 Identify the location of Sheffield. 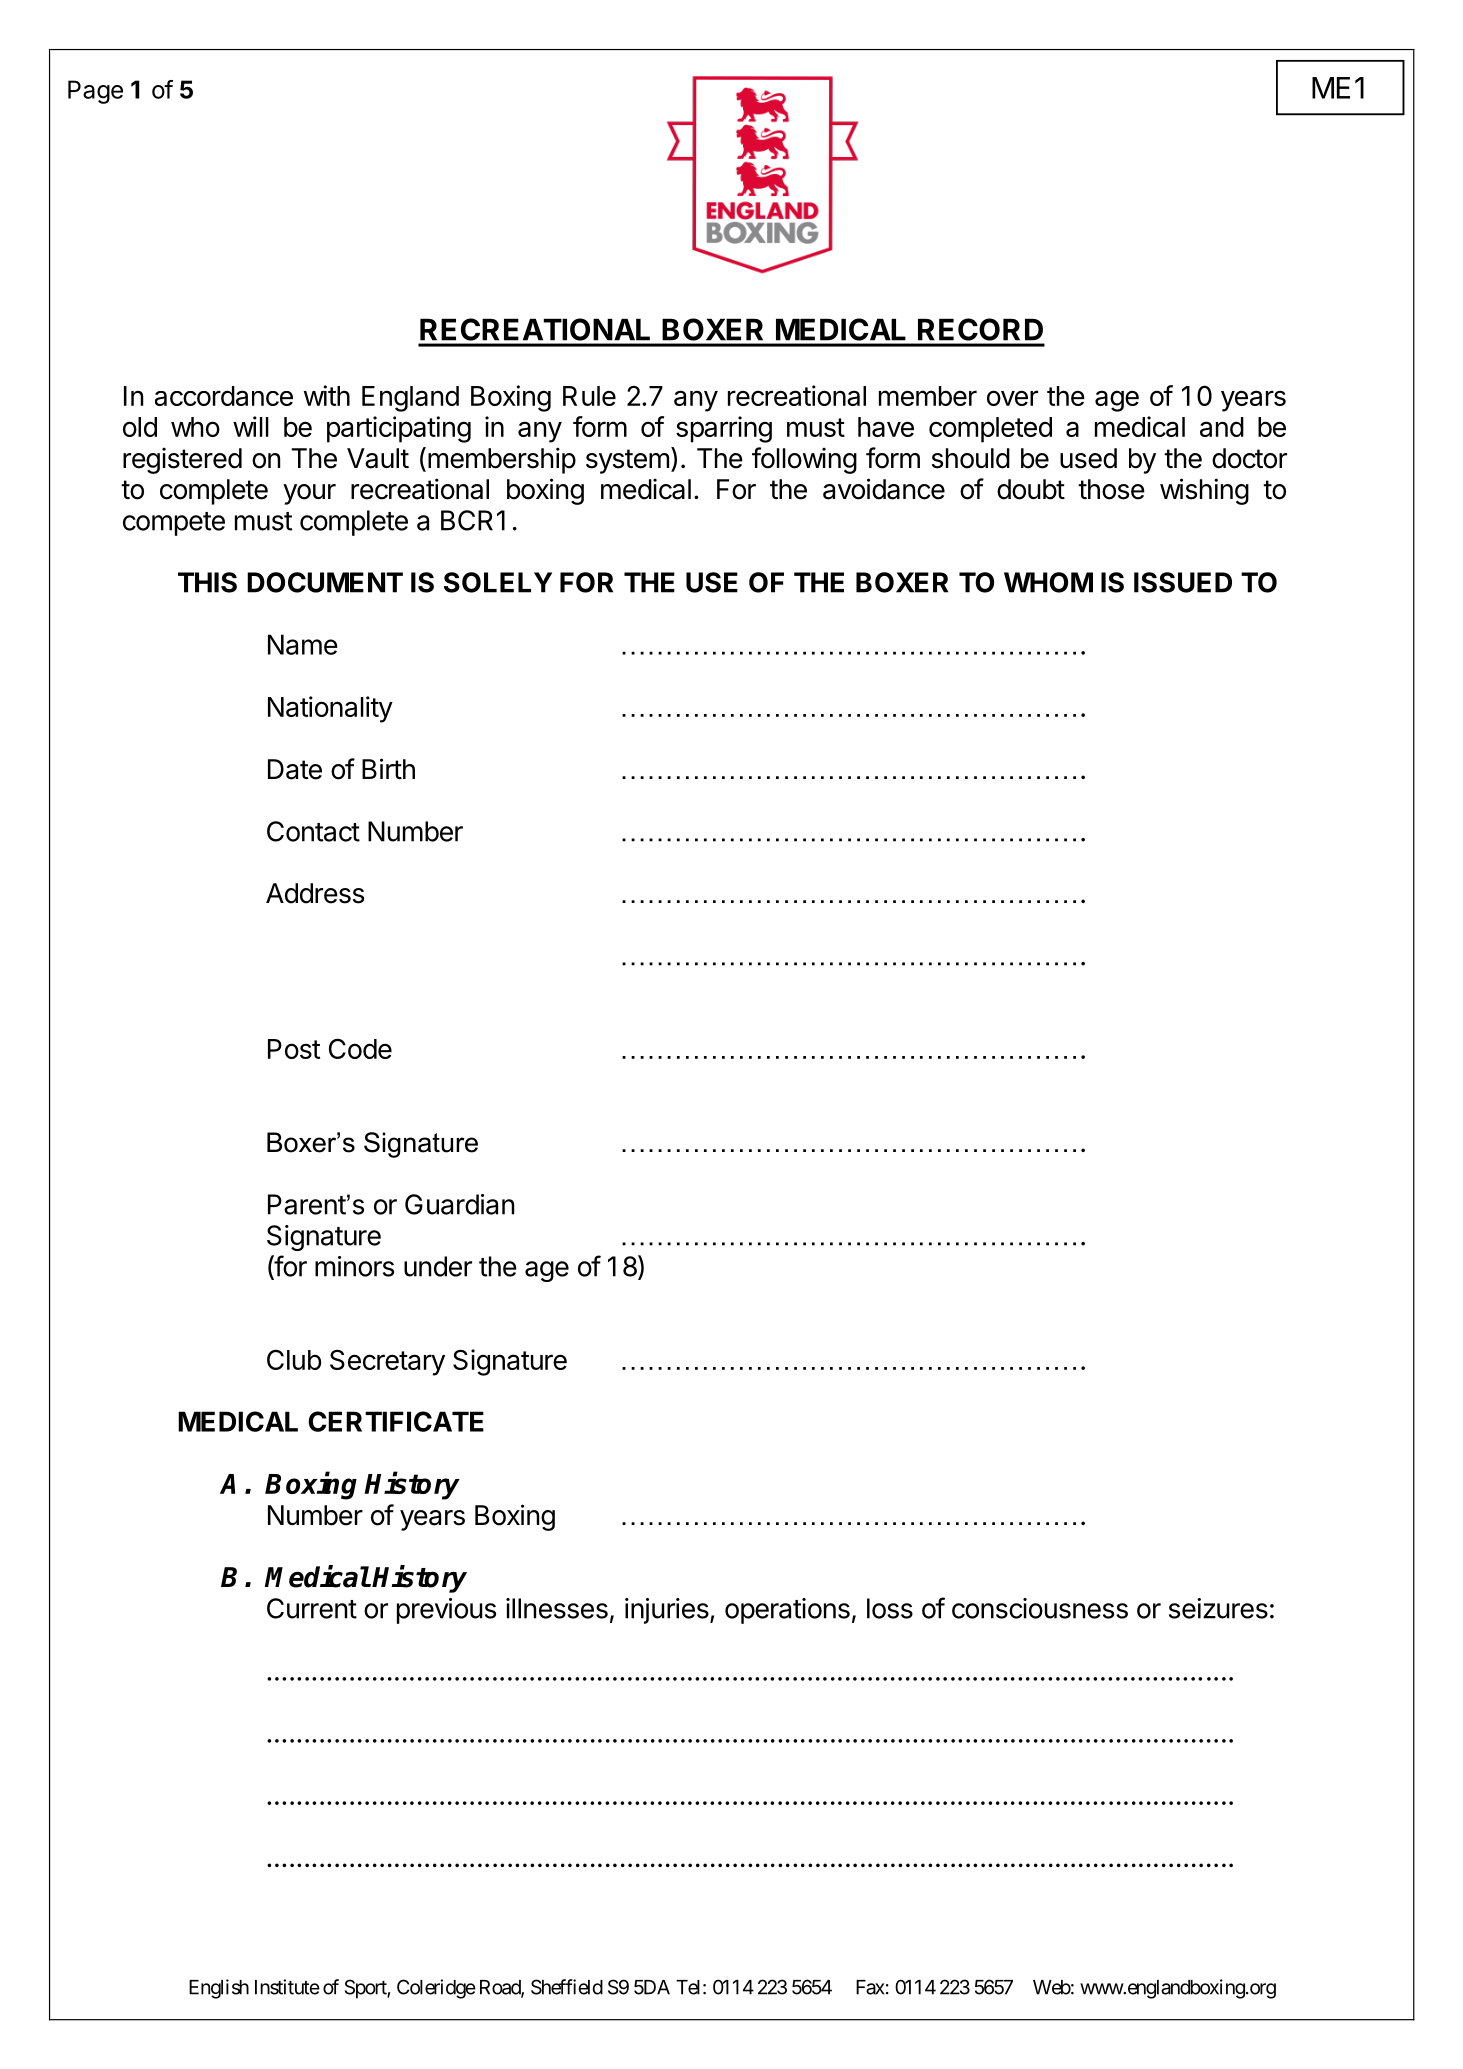
(567, 1987).
